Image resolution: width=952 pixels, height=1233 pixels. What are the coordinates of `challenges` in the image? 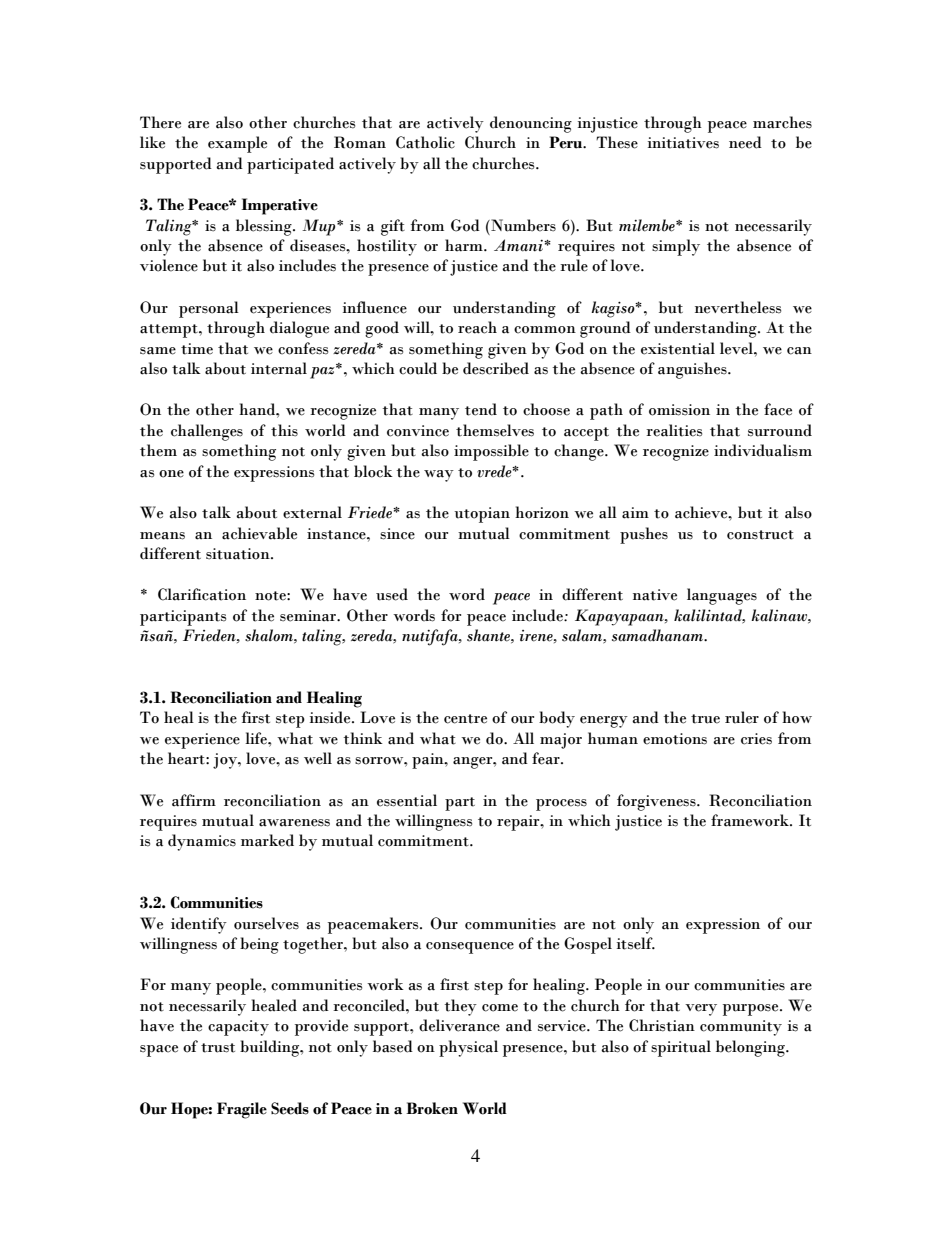 It's located at (207, 432).
